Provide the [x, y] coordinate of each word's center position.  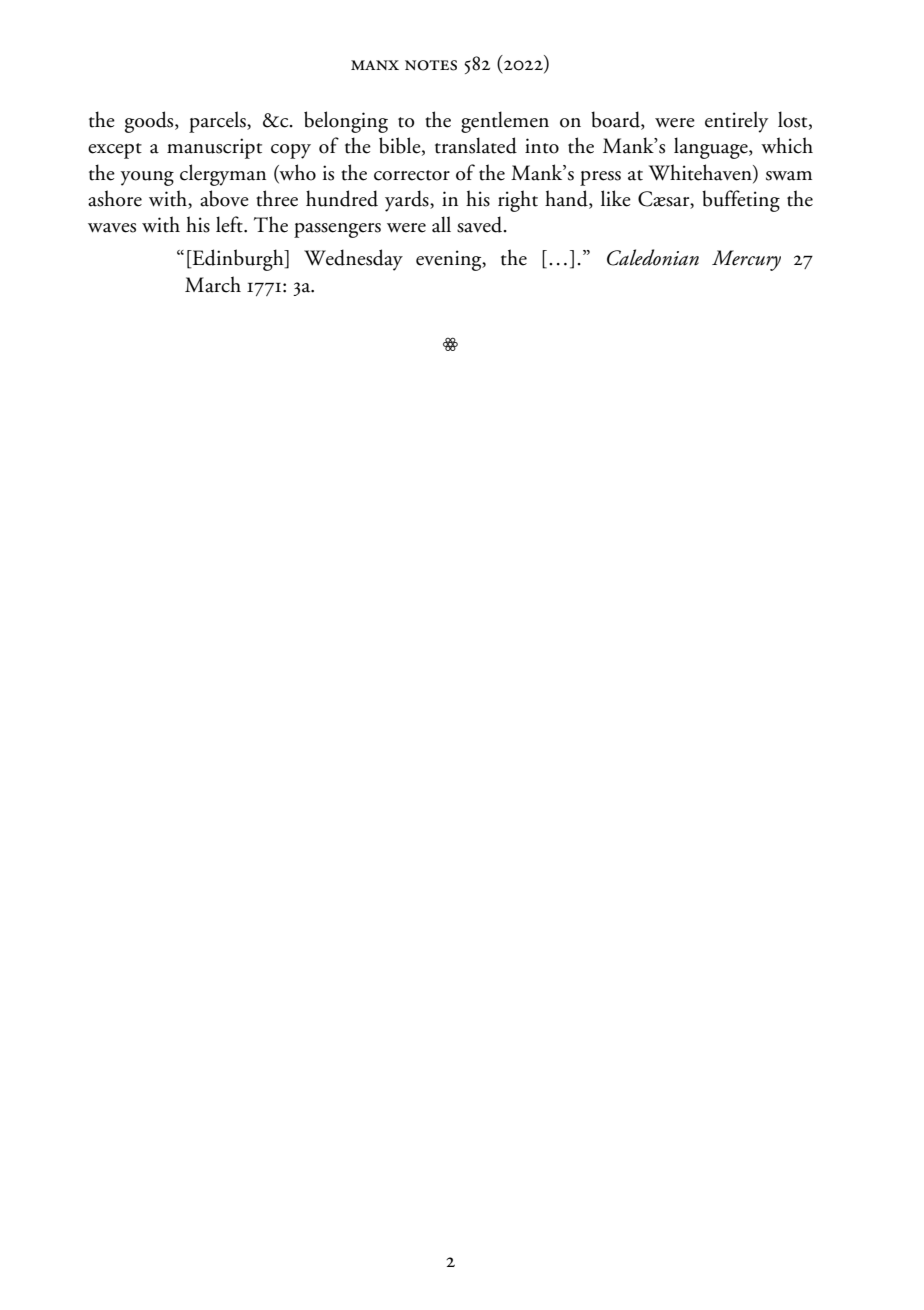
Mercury [746, 260]
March [213, 284]
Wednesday [353, 260]
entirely [736, 122]
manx [375, 65]
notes [431, 65]
